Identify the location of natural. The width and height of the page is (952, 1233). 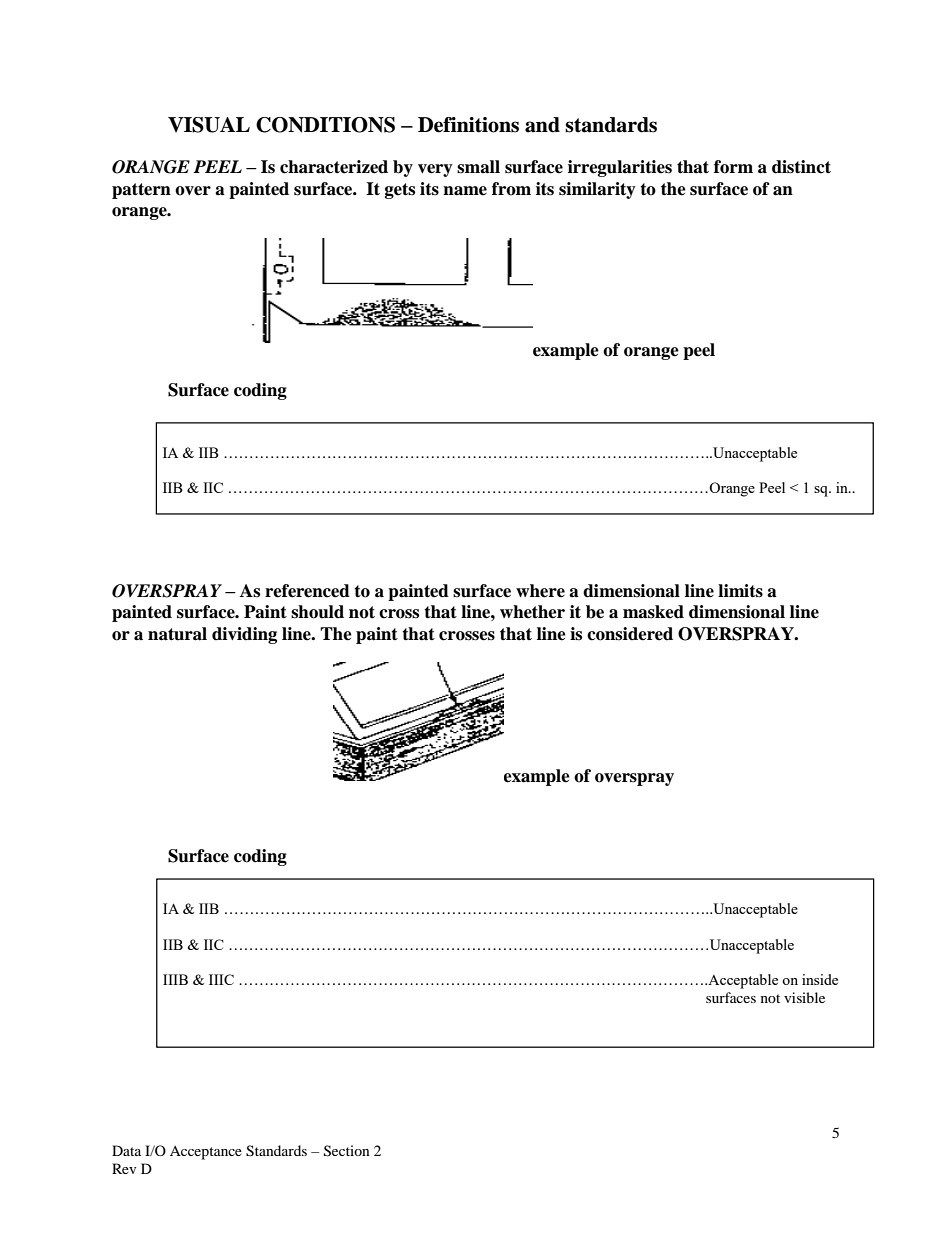
(177, 634).
